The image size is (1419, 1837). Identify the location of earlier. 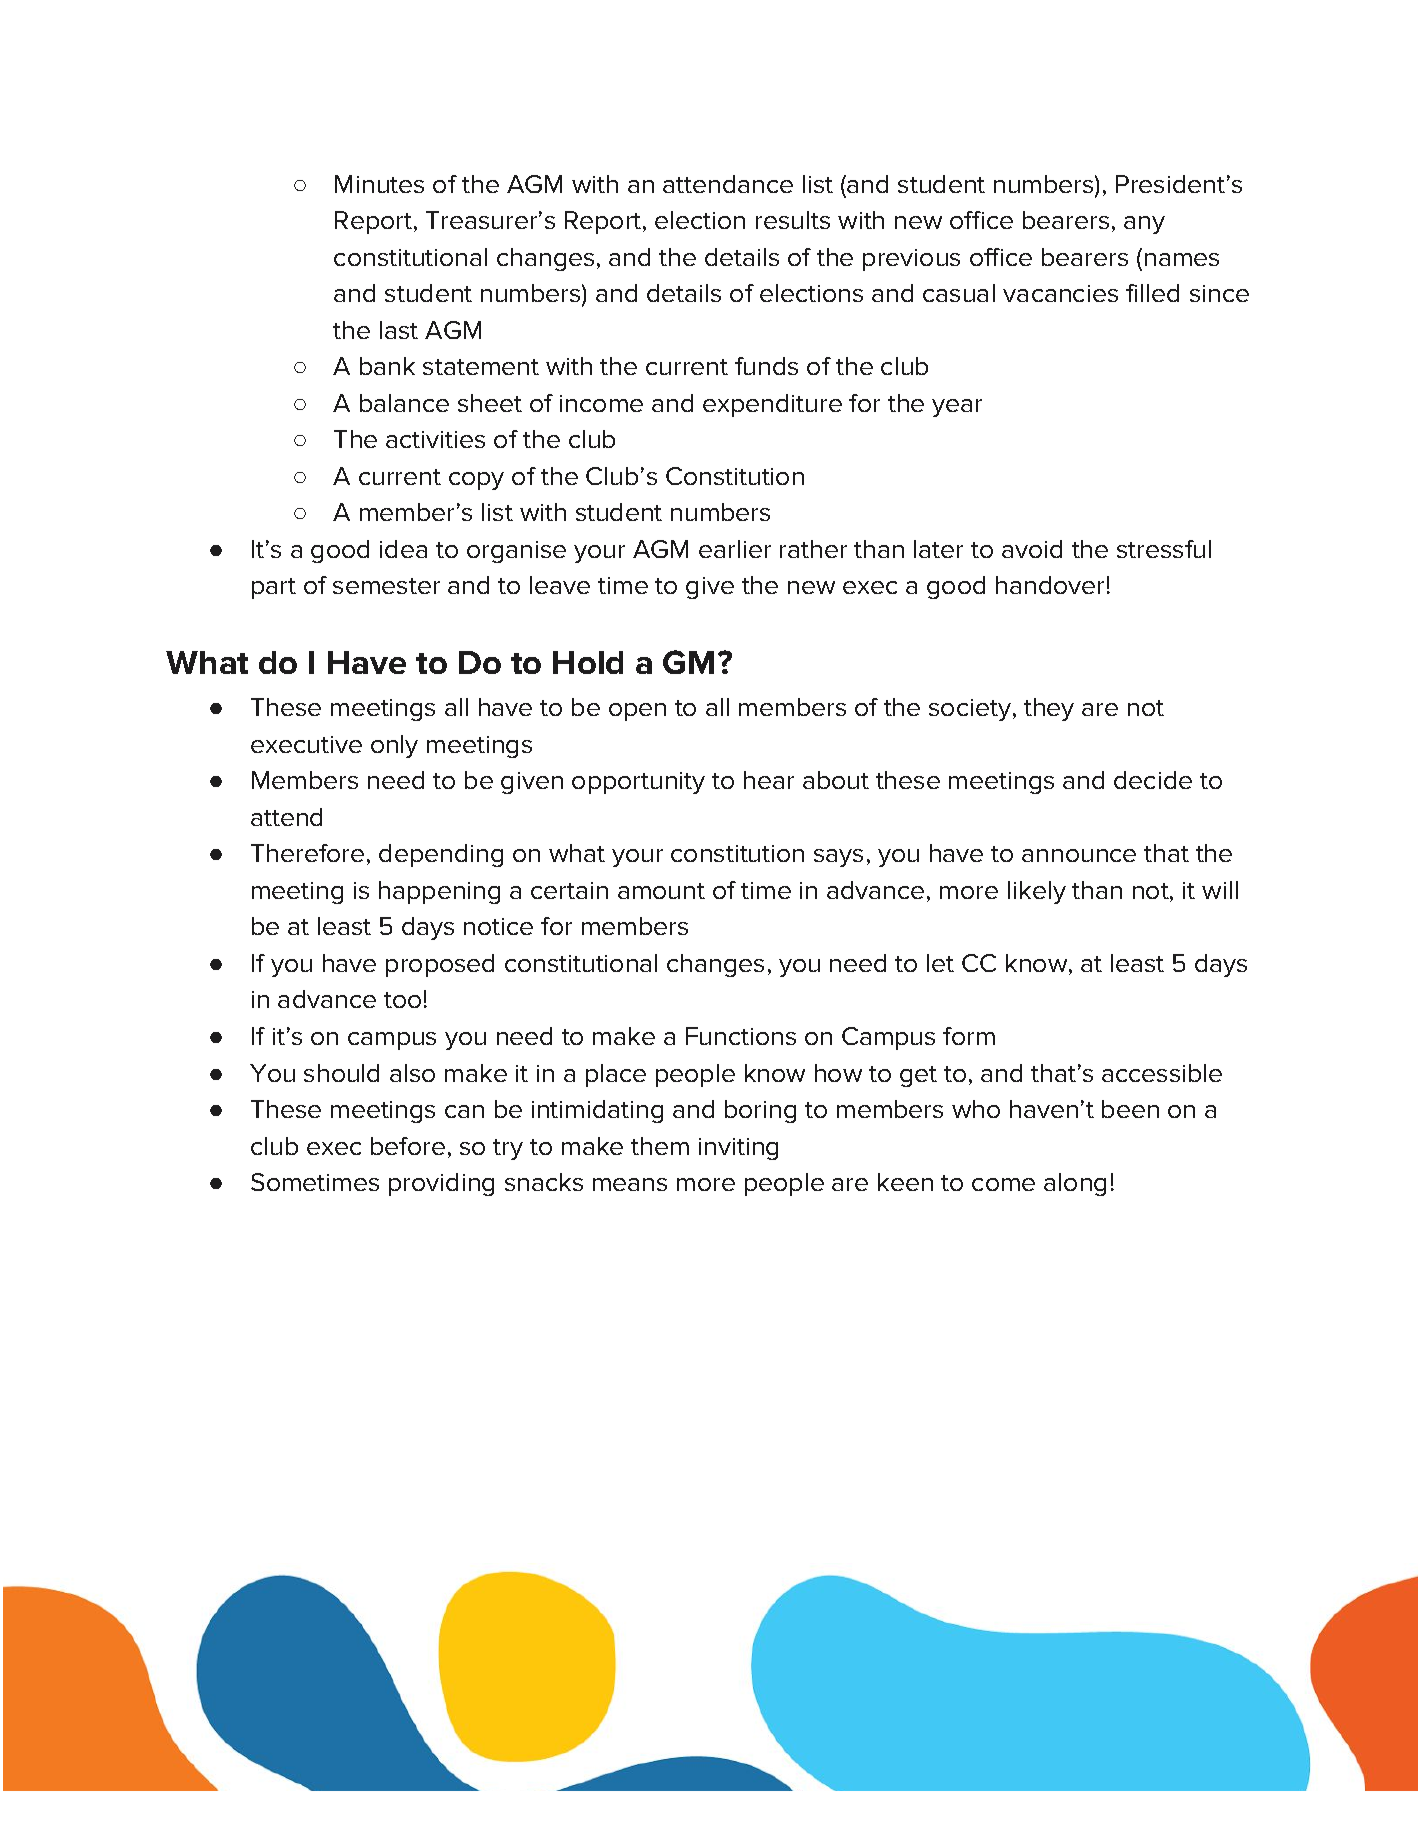
(735, 549).
